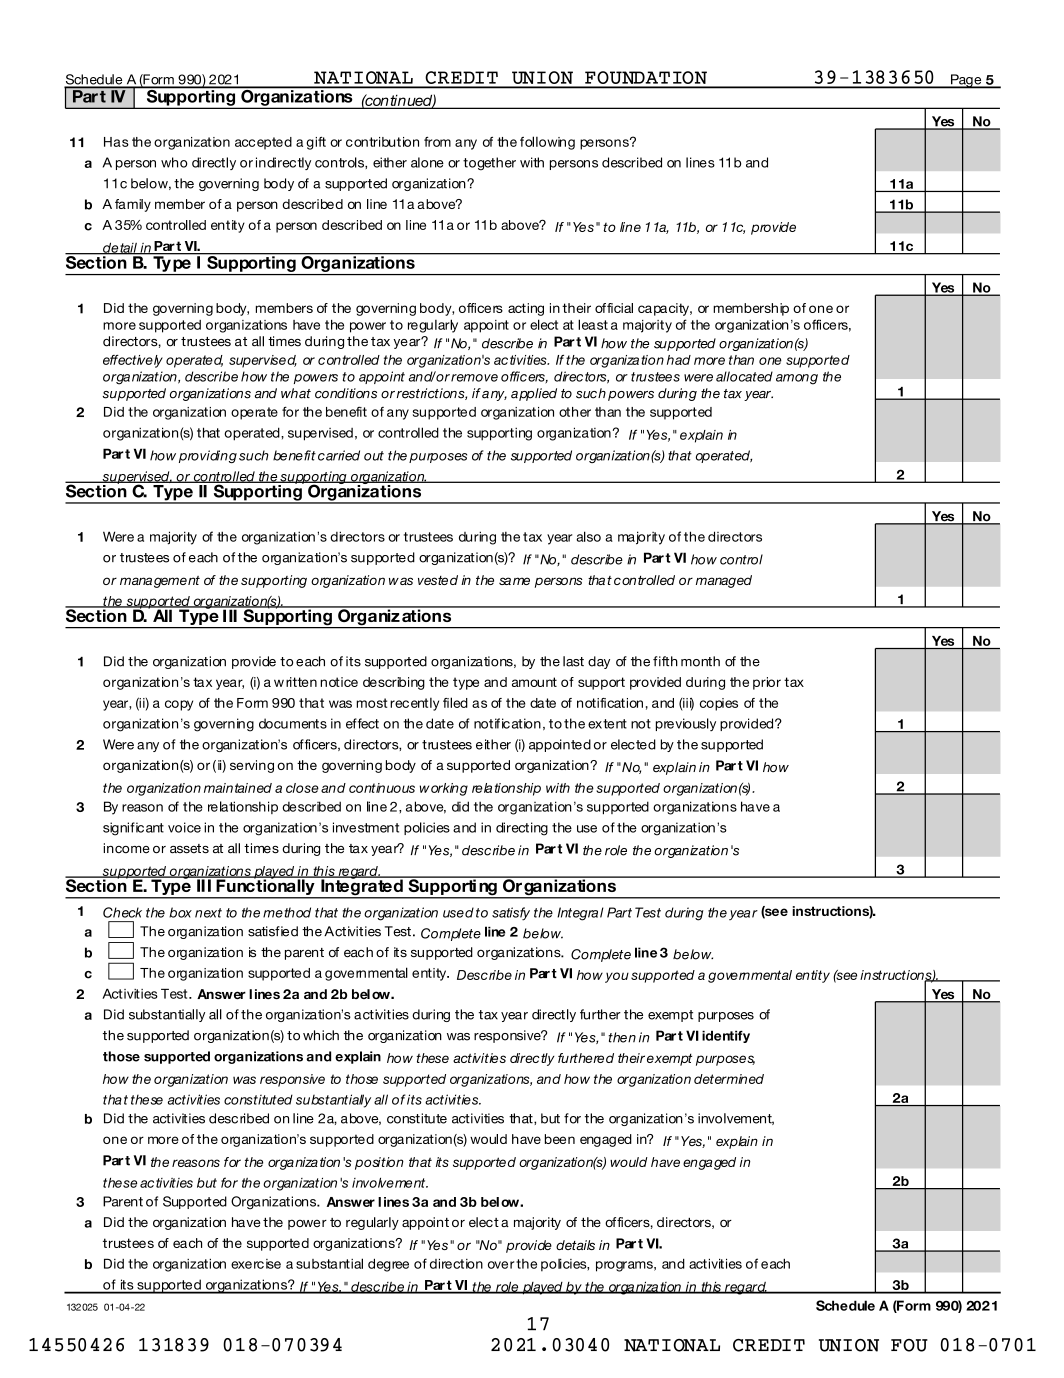 Image resolution: width=1064 pixels, height=1378 pixels. I want to click on copies, so click(719, 704).
